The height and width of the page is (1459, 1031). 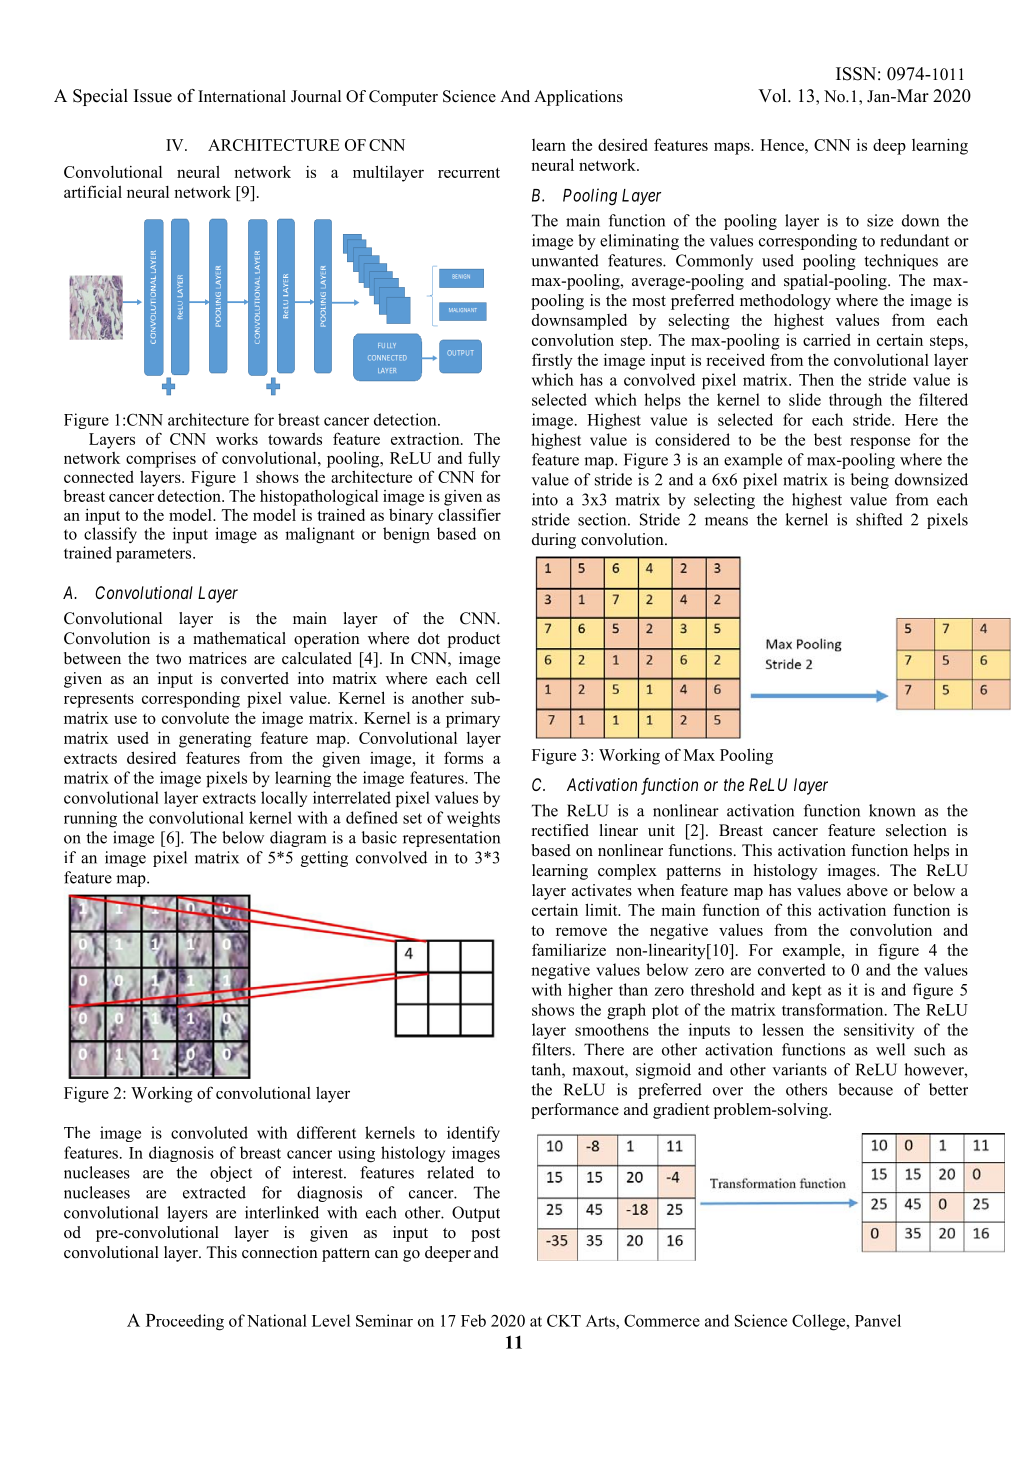 What do you see at coordinates (215, 740) in the page?
I see `generating` at bounding box center [215, 740].
